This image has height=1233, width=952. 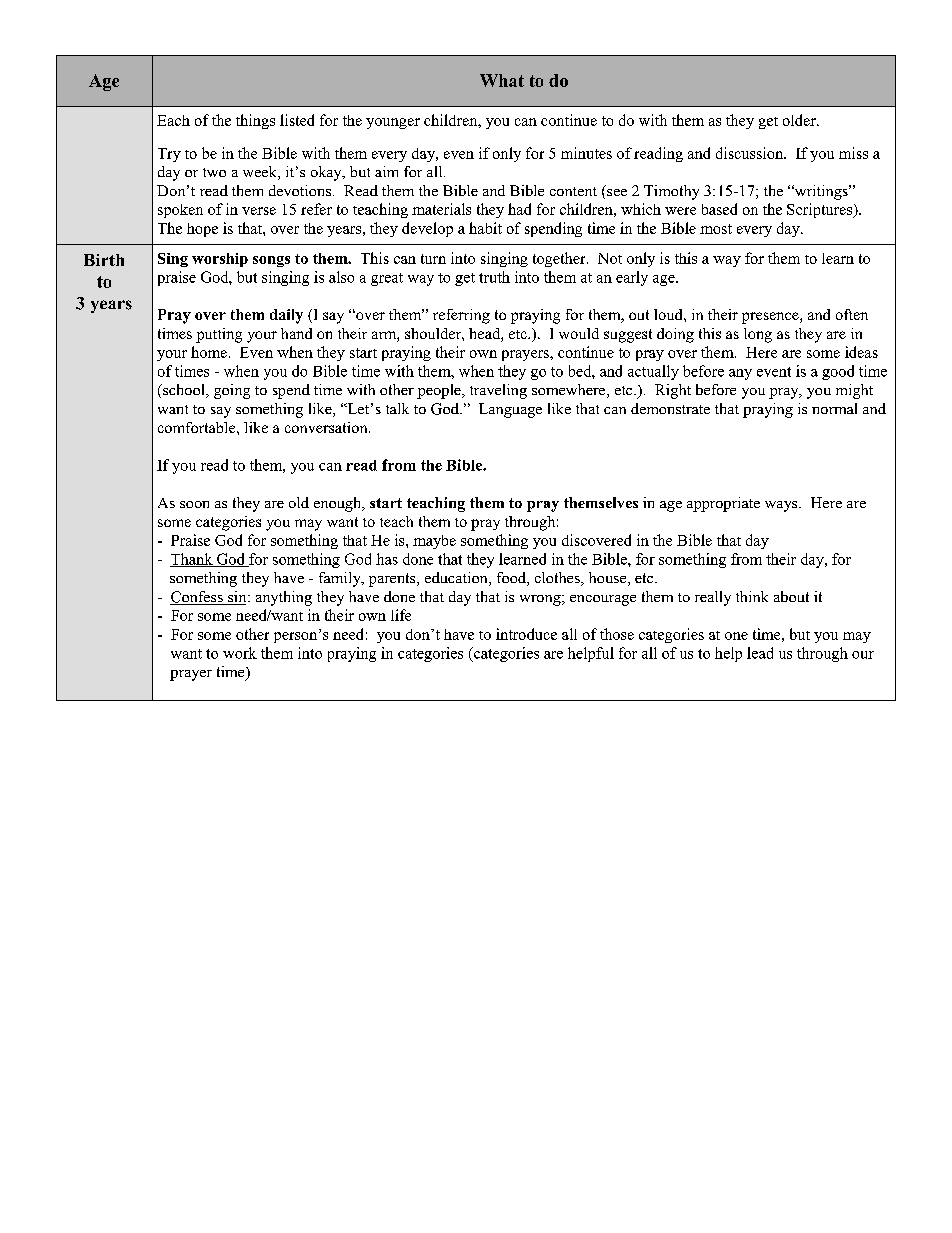 What do you see at coordinates (800, 120) in the image?
I see `older` at bounding box center [800, 120].
